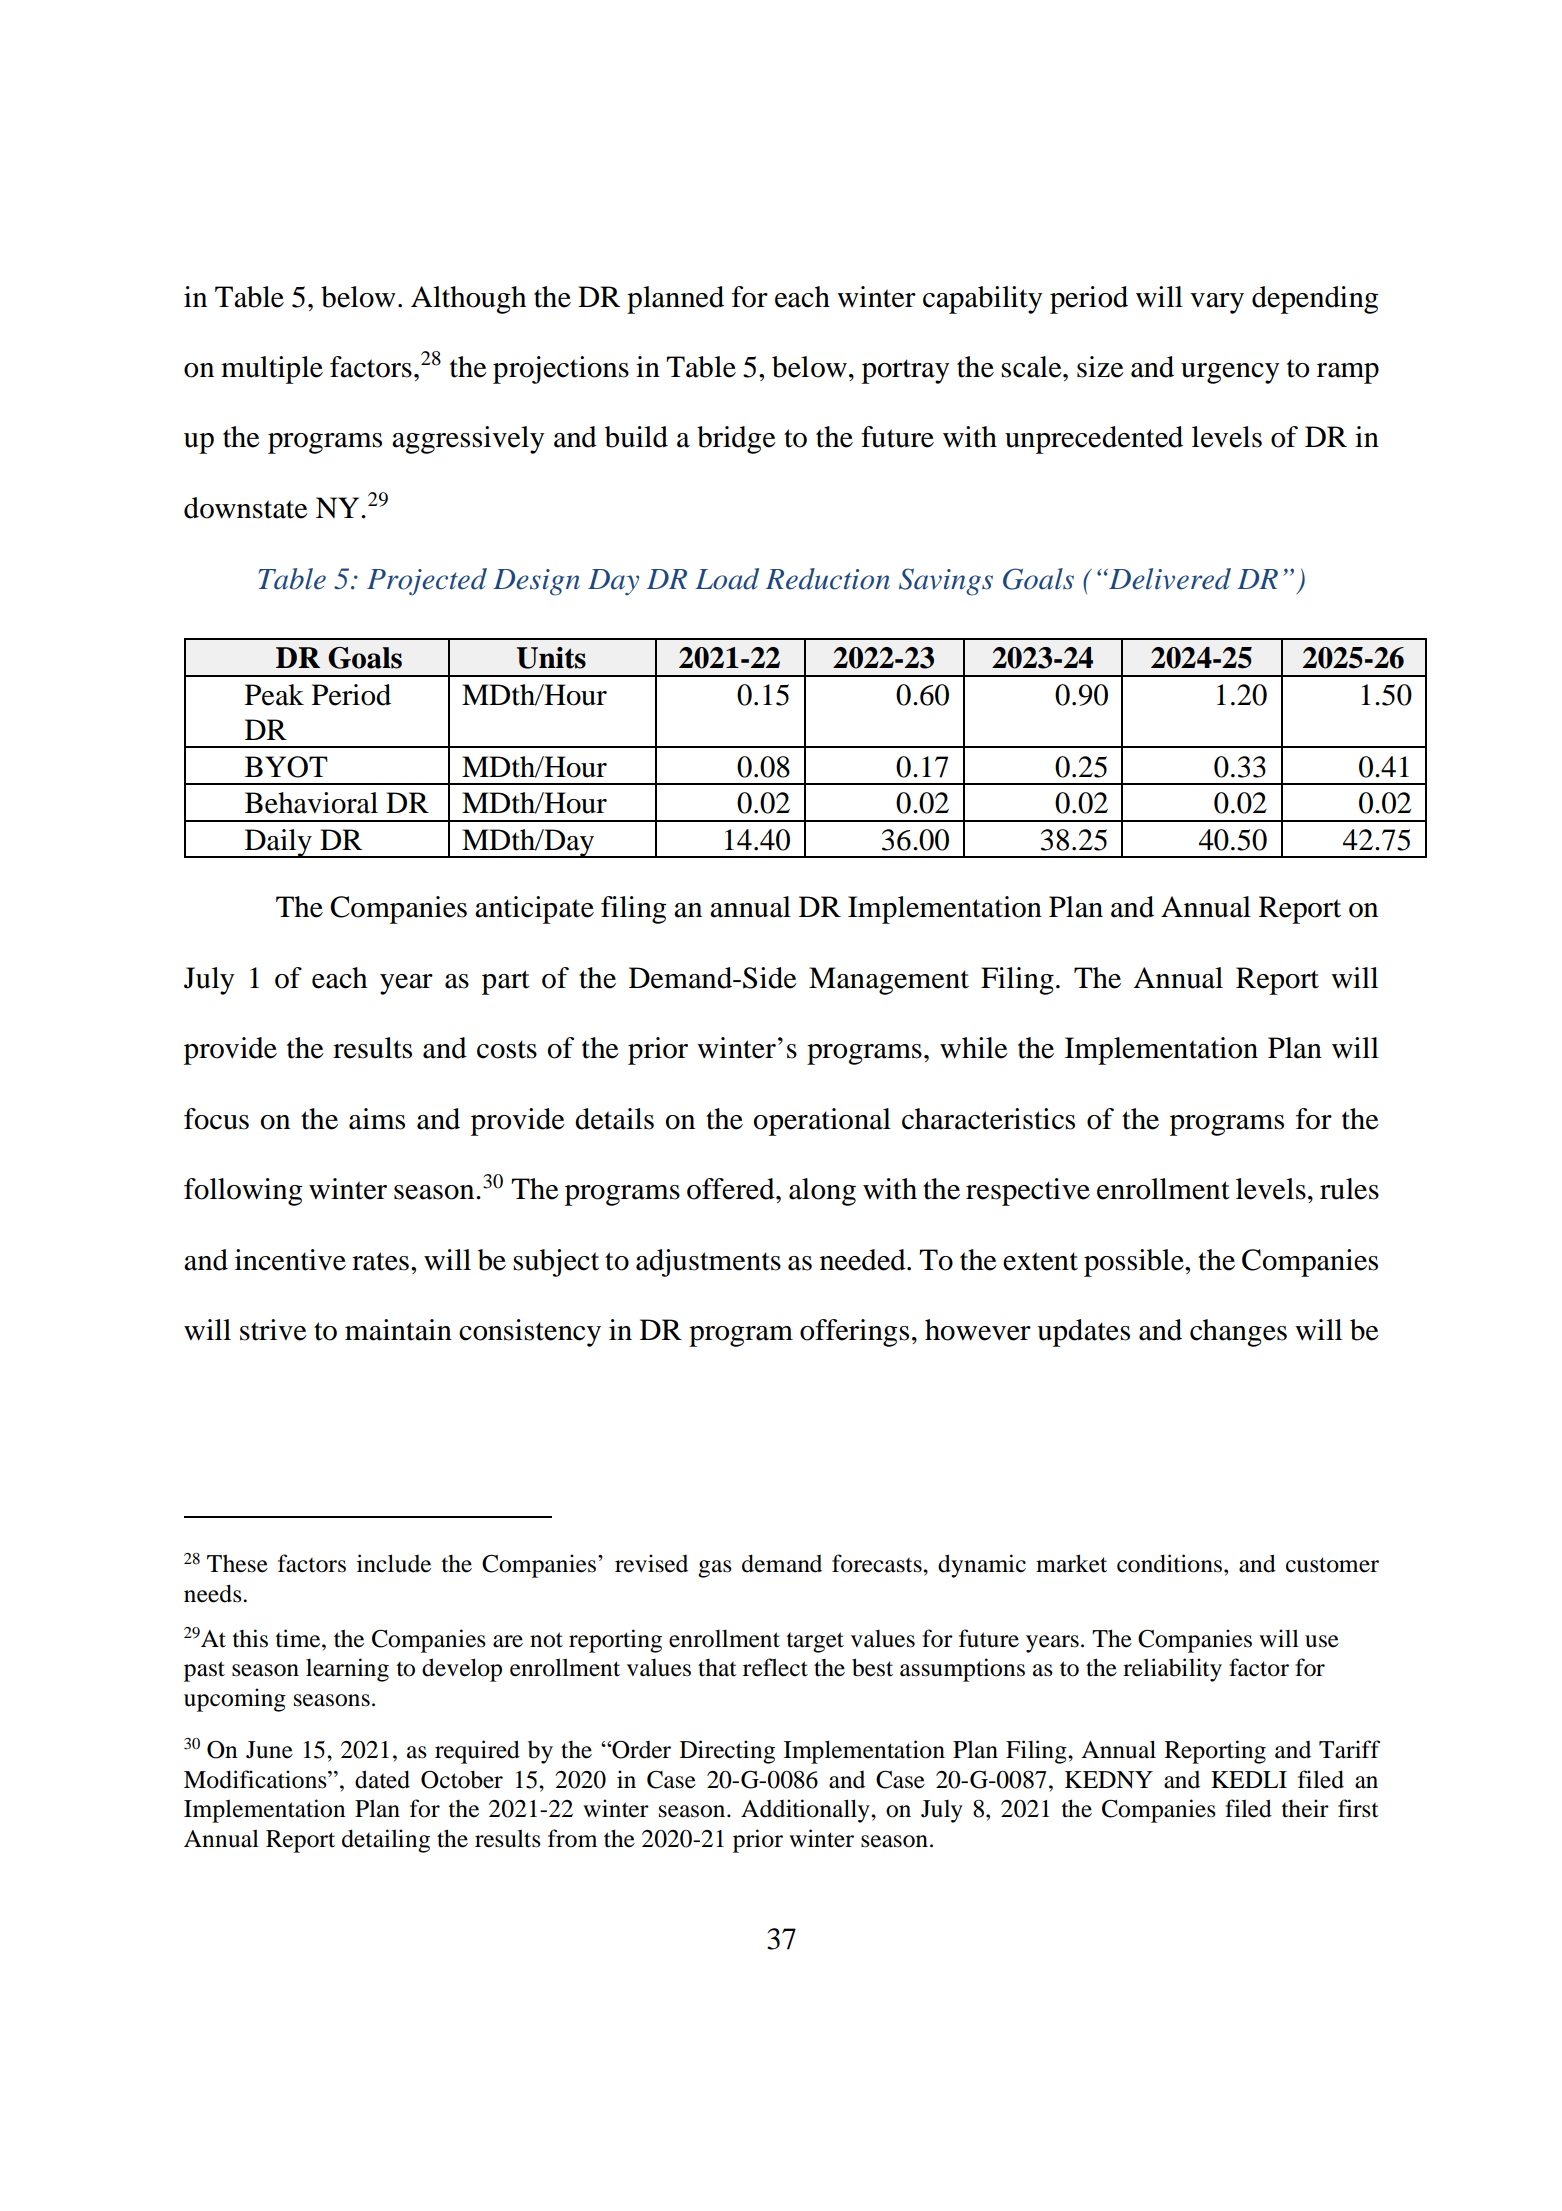 This screenshot has height=2211, width=1562. I want to click on offerings, so click(854, 1333).
